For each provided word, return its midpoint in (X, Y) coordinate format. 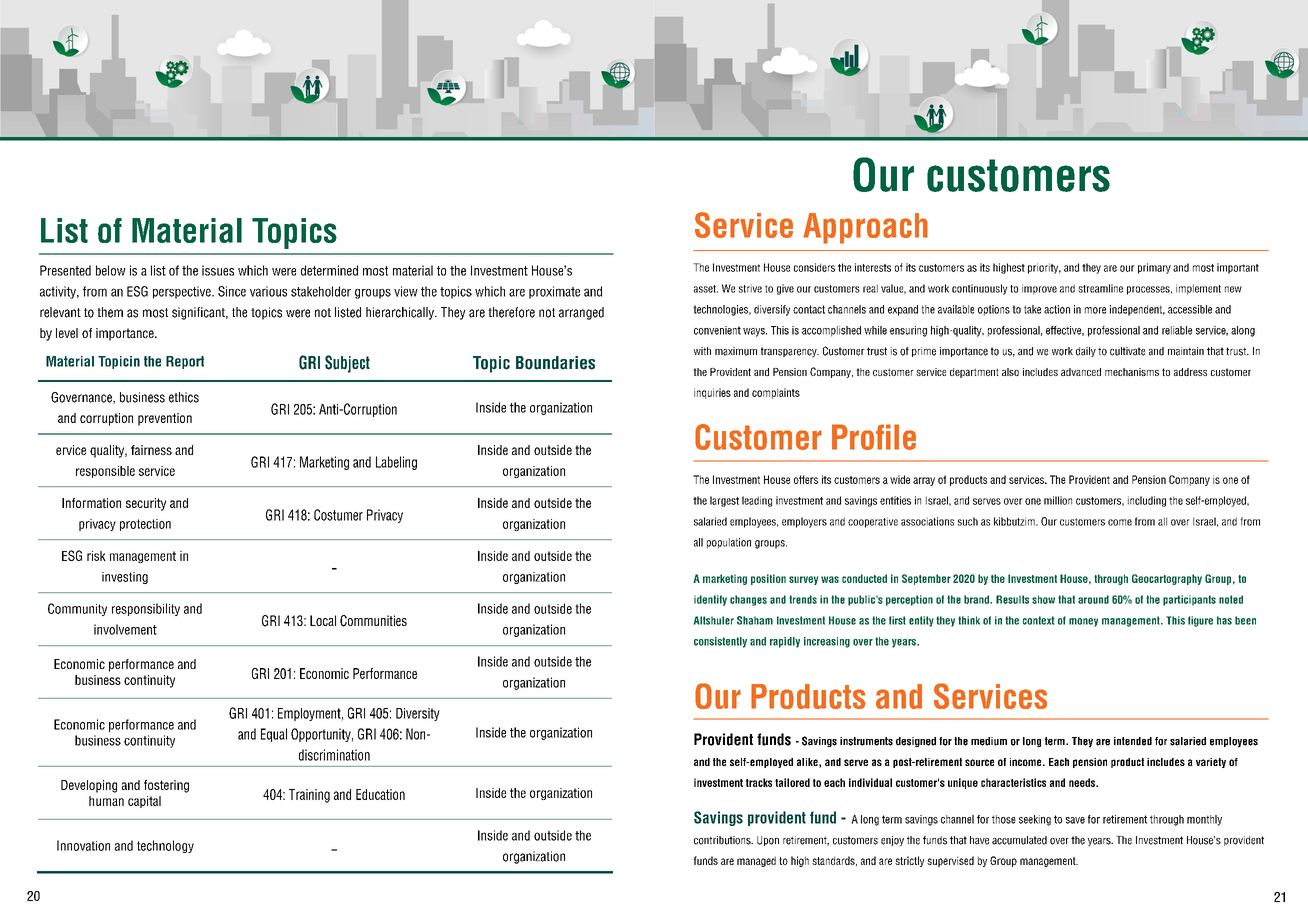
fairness (151, 450)
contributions (723, 840)
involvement (125, 629)
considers (814, 267)
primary (1154, 268)
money (1083, 622)
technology (165, 846)
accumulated (1019, 840)
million (1058, 500)
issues (218, 270)
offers (806, 479)
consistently (720, 642)
